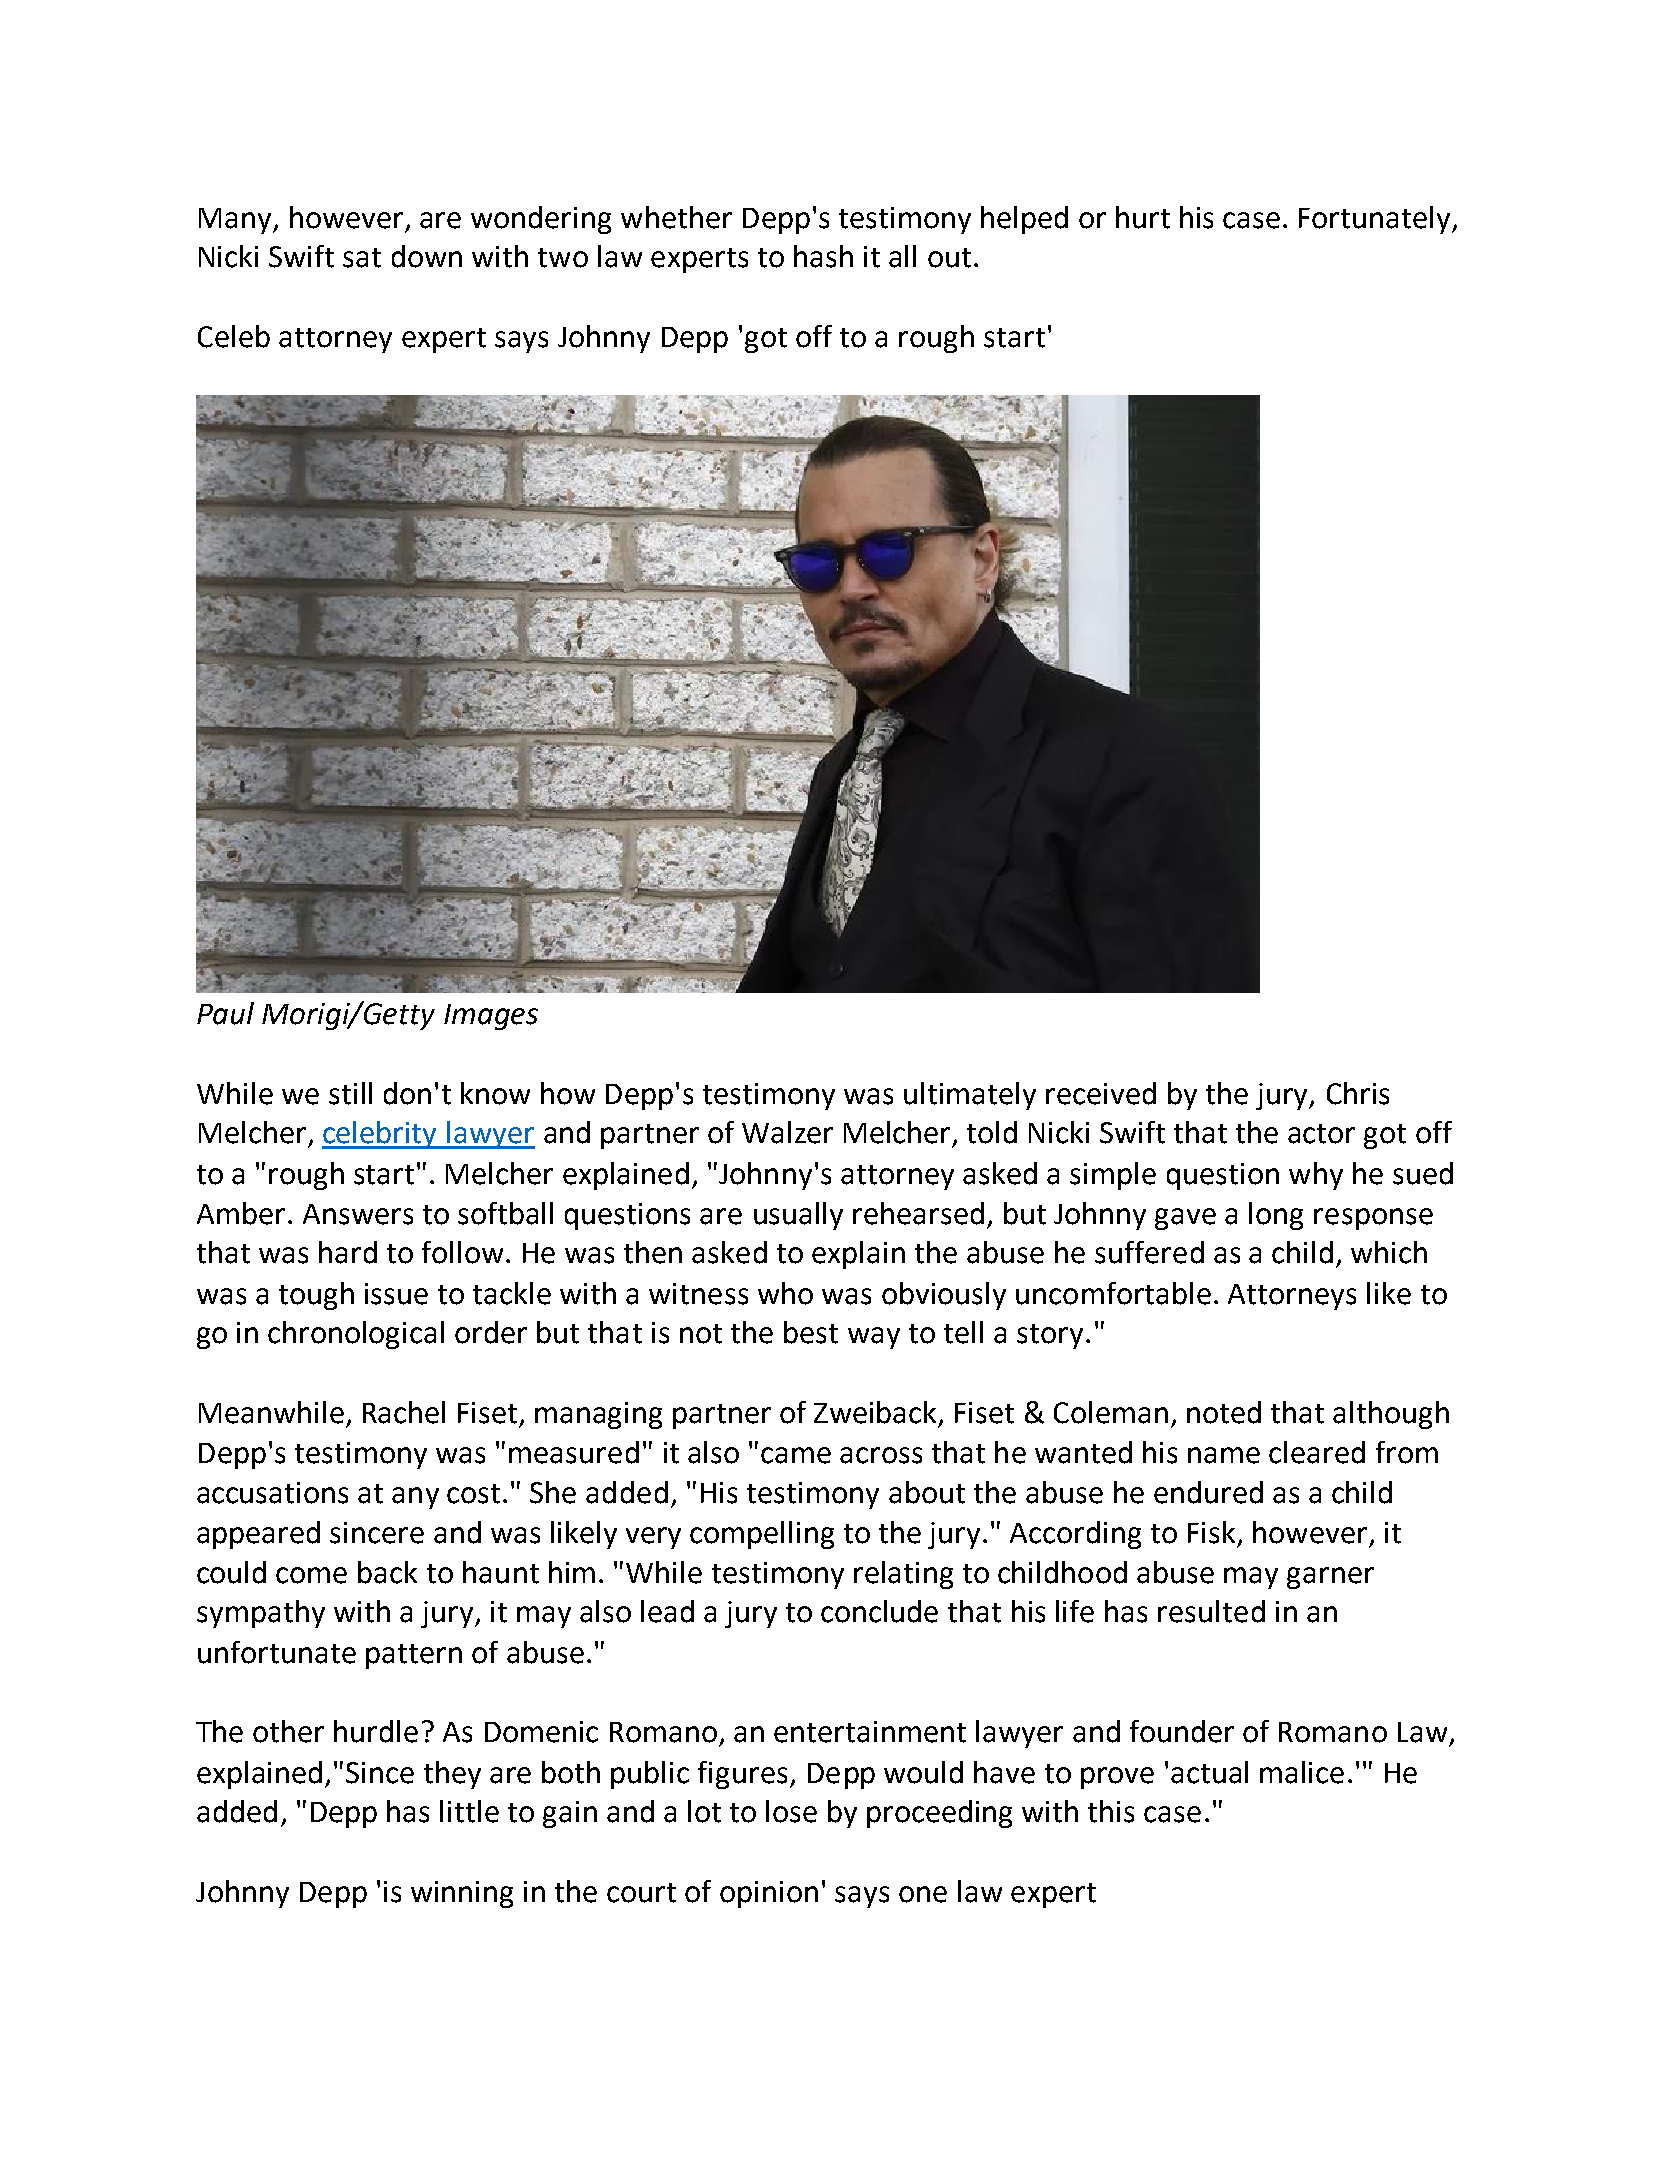 This screenshot has width=1668, height=2158. Describe the element at coordinates (427, 256) in the screenshot. I see `down` at that location.
